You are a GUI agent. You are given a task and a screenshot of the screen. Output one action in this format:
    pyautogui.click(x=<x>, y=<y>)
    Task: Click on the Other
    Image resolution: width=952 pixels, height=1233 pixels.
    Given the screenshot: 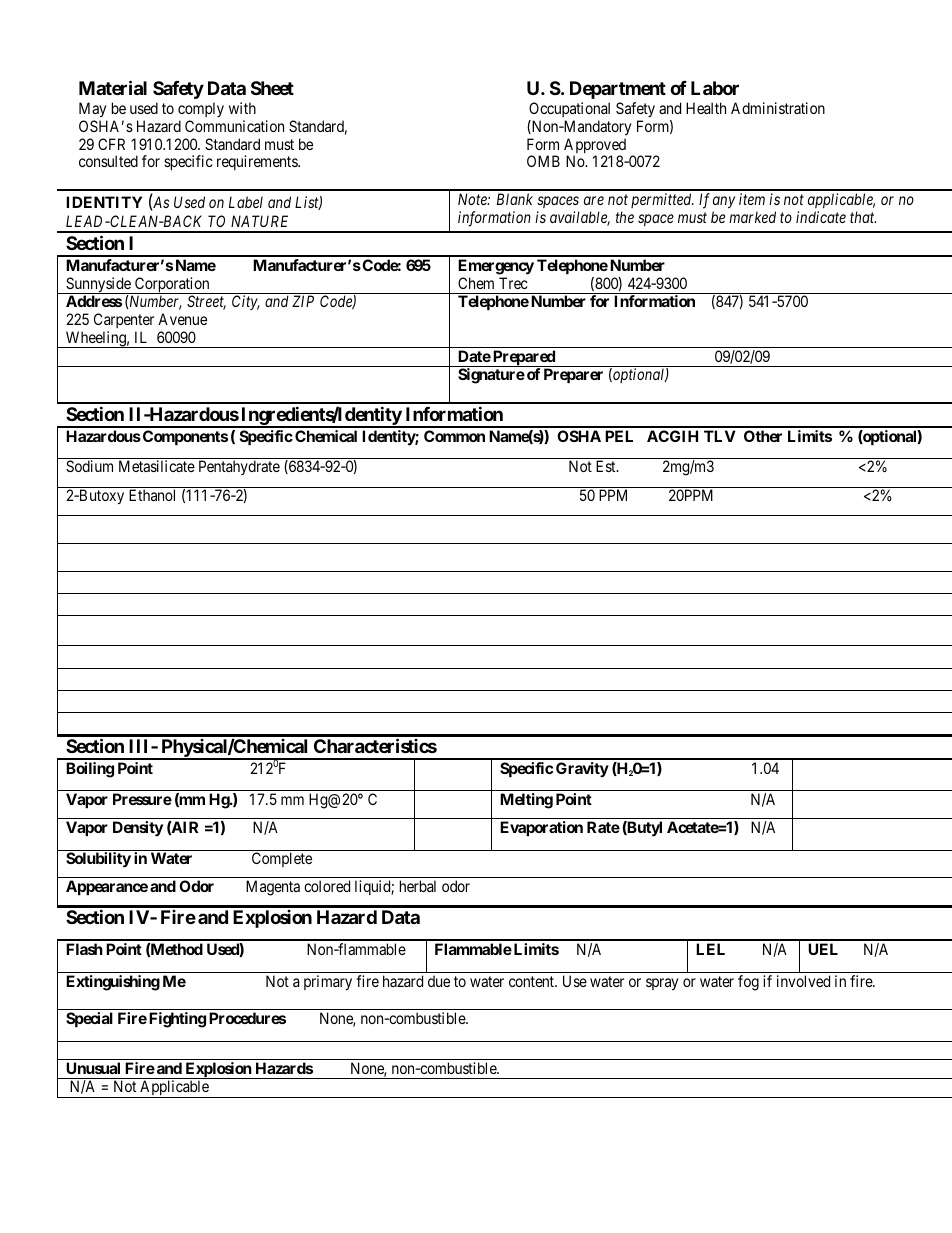 What is the action you would take?
    pyautogui.click(x=763, y=436)
